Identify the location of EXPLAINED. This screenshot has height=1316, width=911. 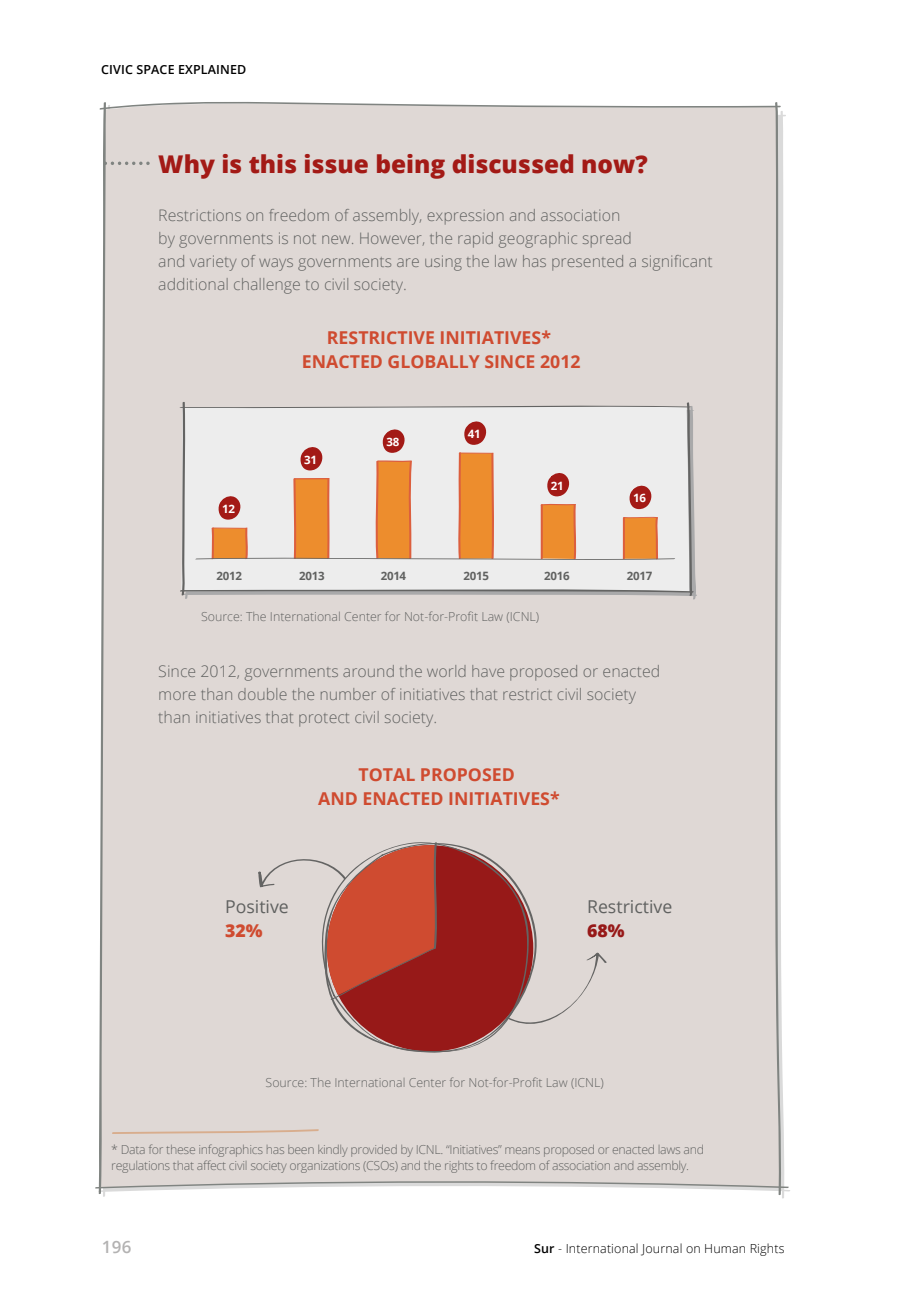
(212, 69).
